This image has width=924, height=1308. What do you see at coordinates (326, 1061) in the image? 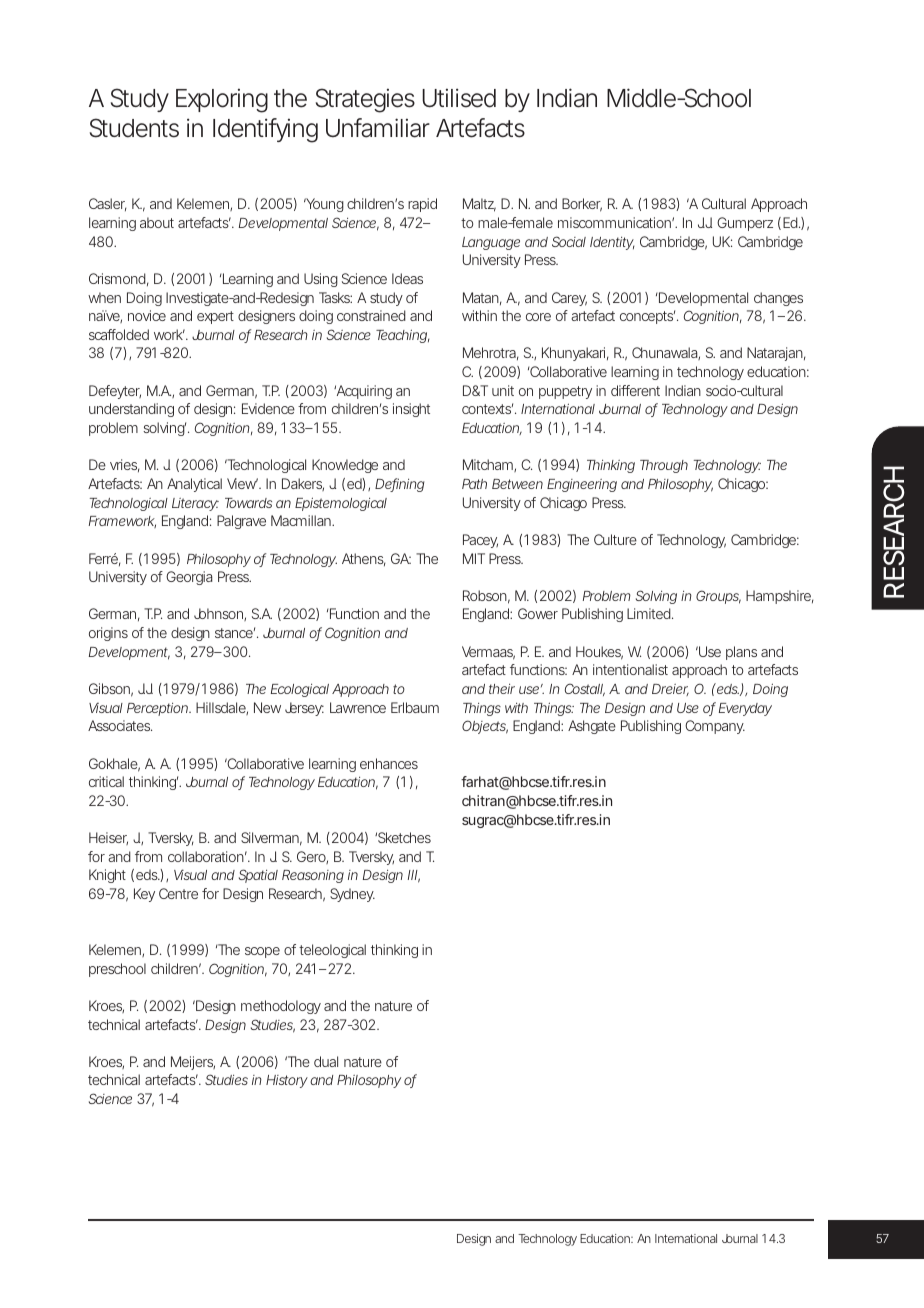
I see `dual` at bounding box center [326, 1061].
